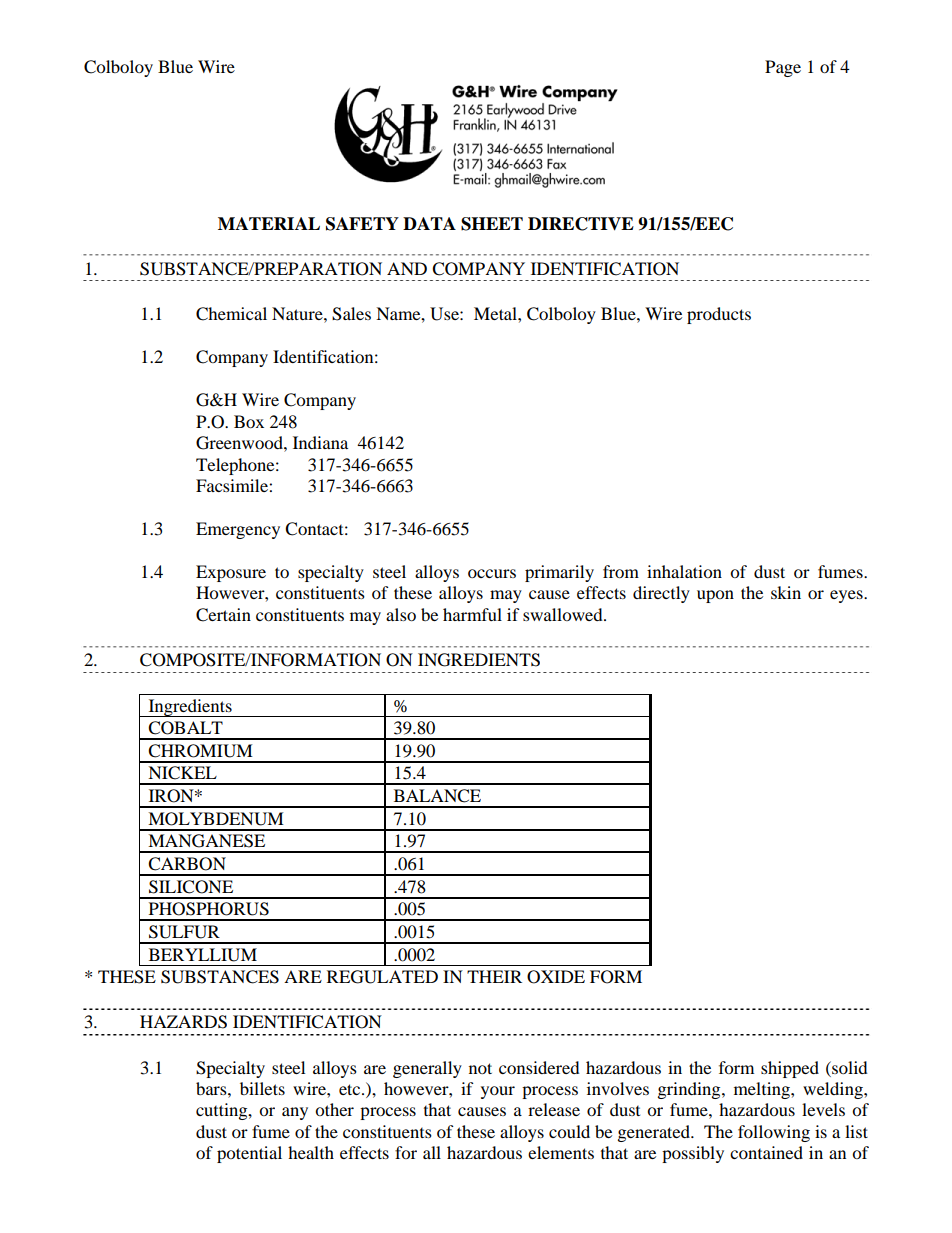  Describe the element at coordinates (564, 614) in the document. I see `swallowed` at that location.
